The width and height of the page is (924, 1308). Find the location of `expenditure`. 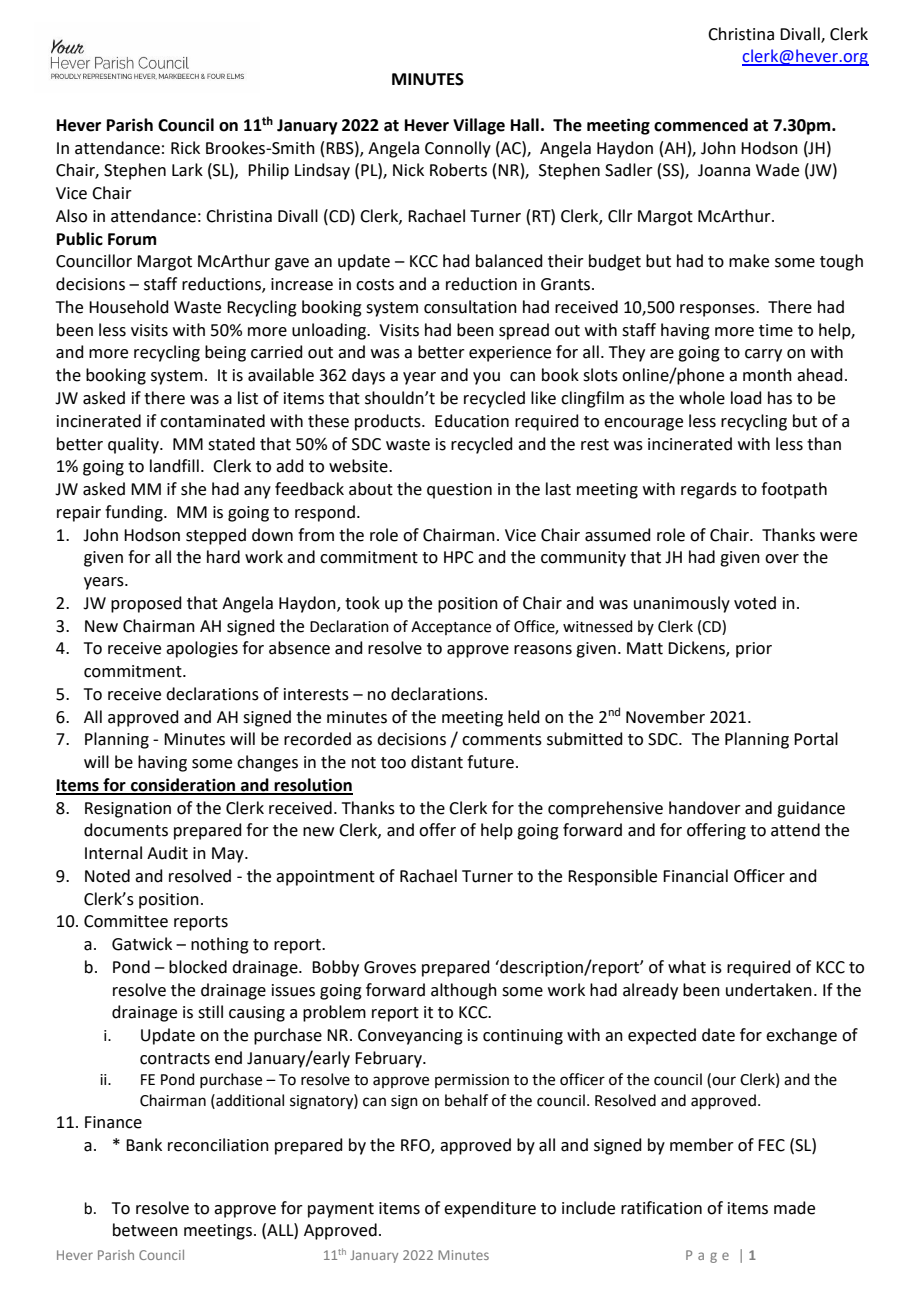

expenditure is located at coordinates (490, 1209).
